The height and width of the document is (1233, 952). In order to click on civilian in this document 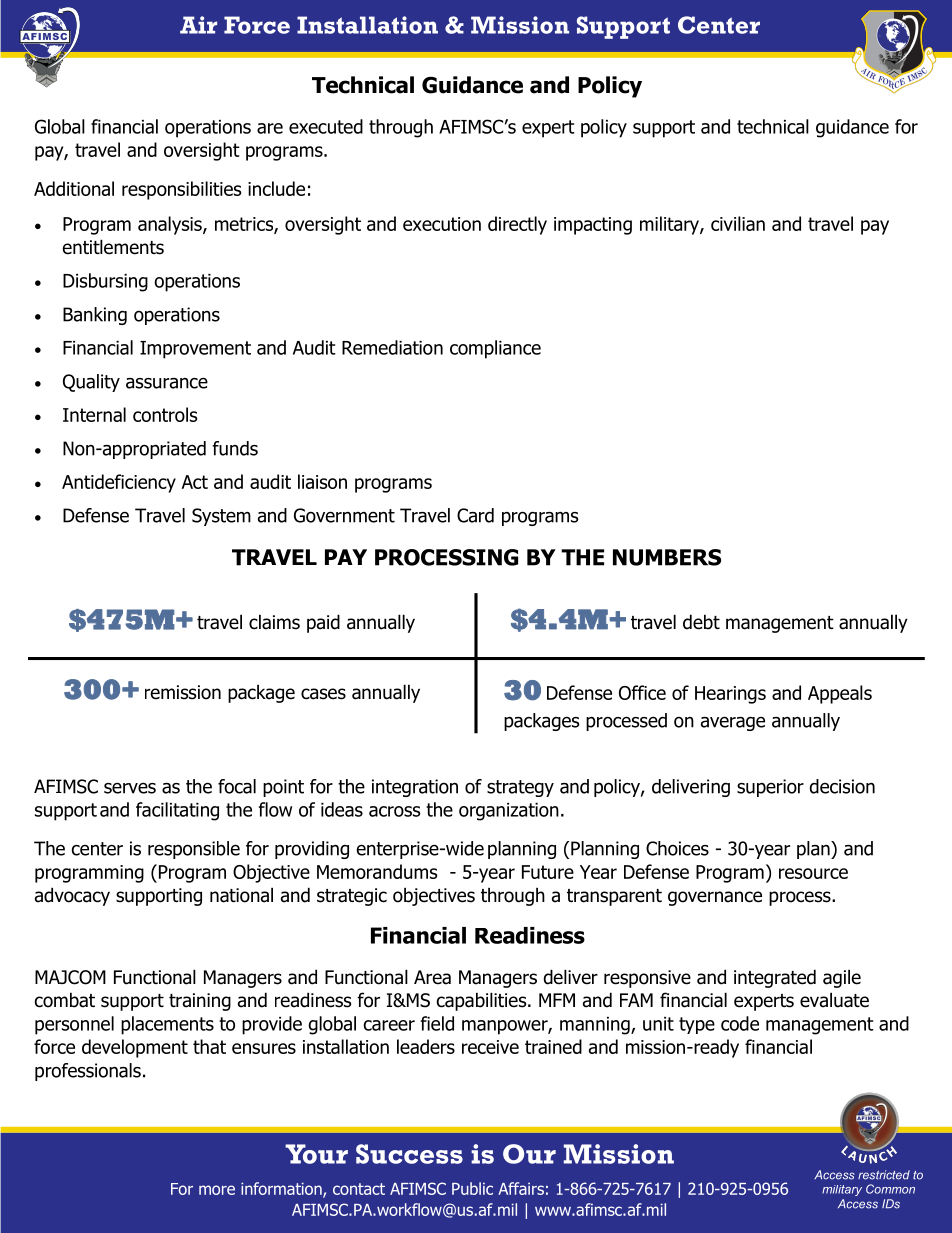, I will do `click(738, 223)`.
